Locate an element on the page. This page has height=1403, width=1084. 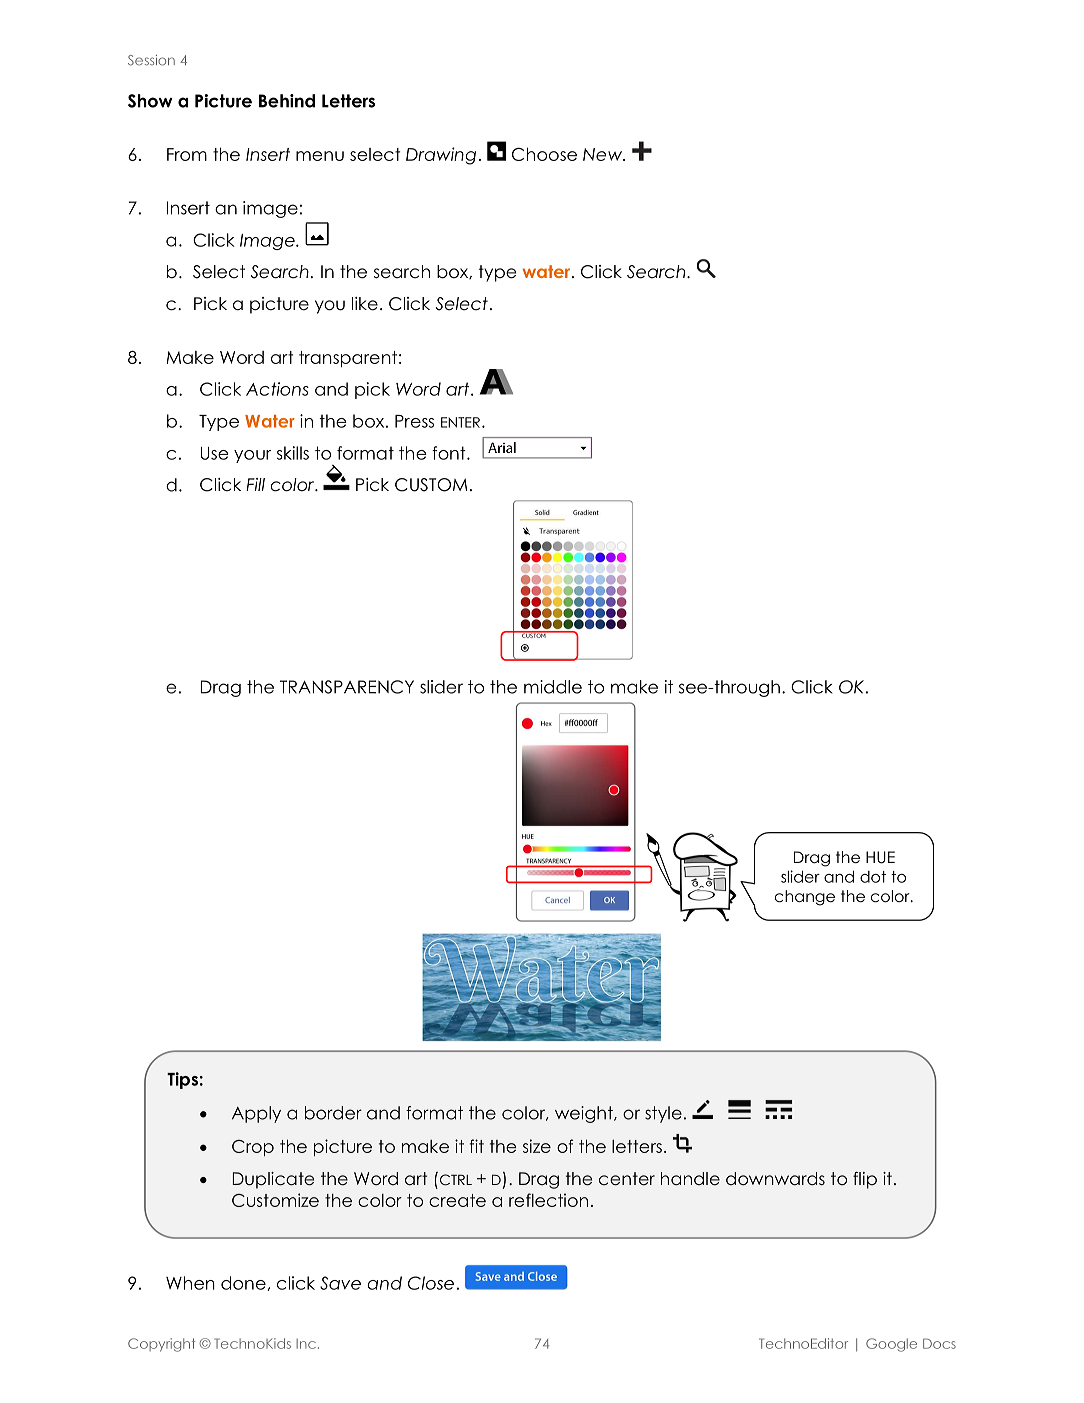
HUE is located at coordinates (880, 857).
